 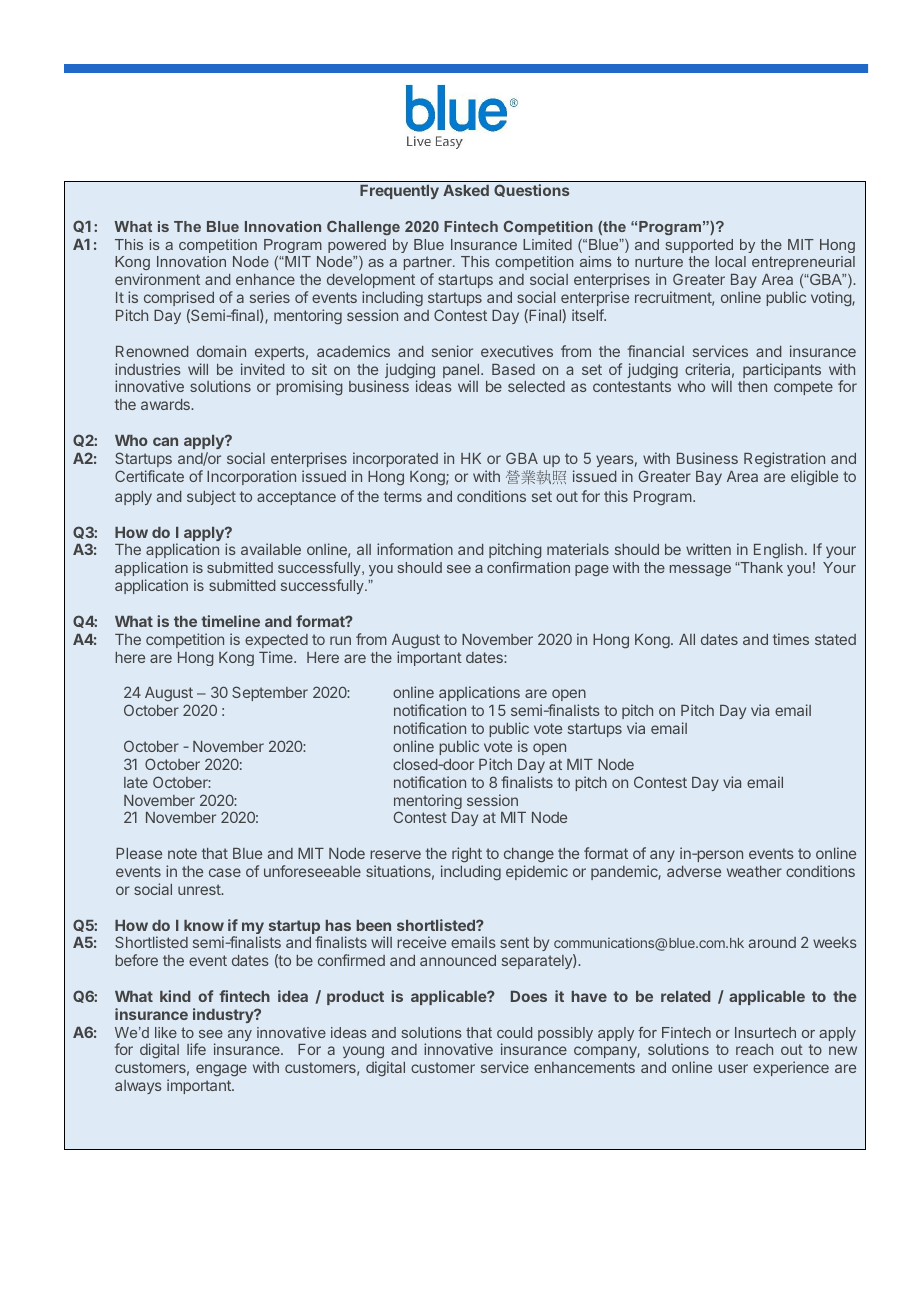 I want to click on engage, so click(x=221, y=1070).
